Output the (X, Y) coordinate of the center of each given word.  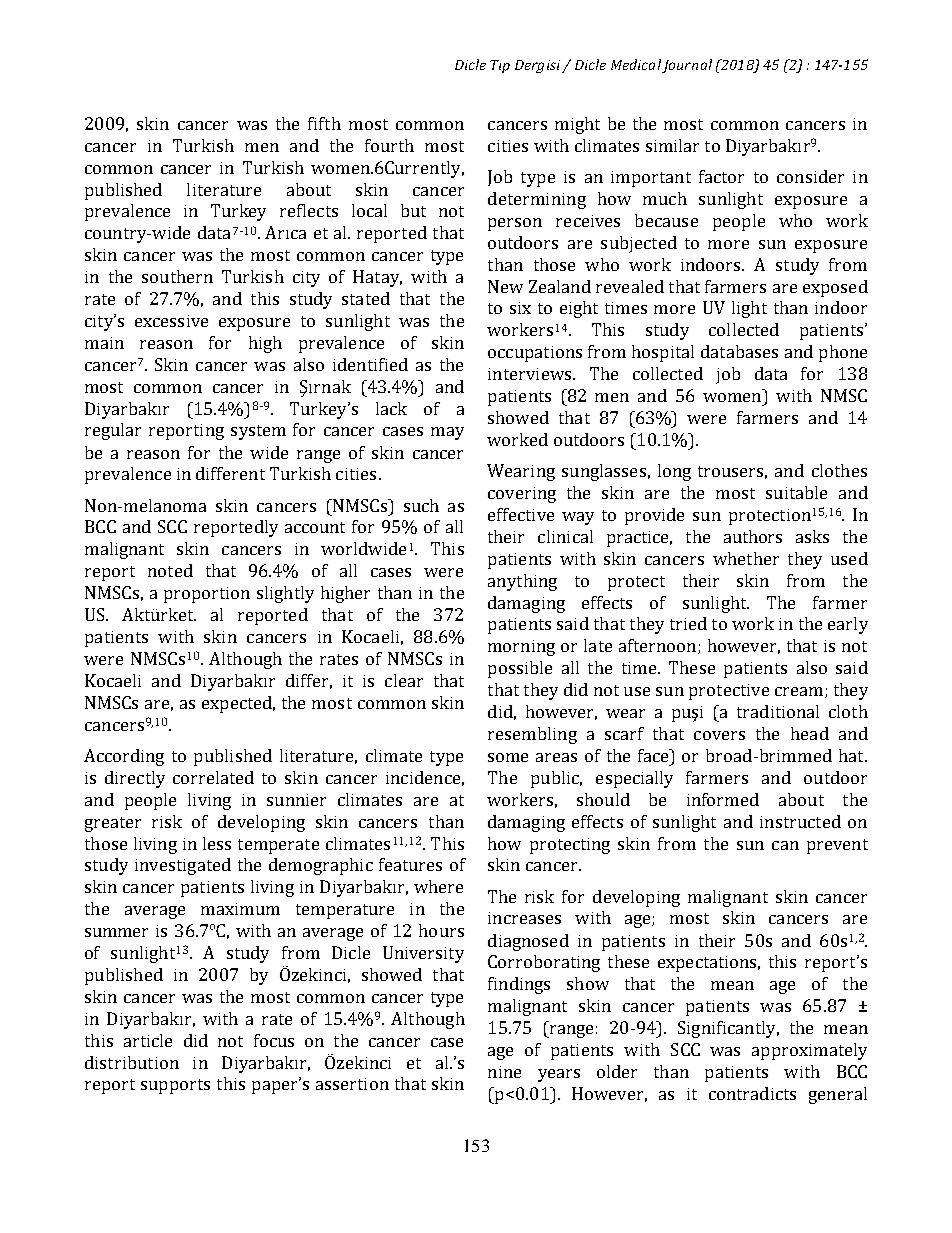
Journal (687, 66)
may (447, 433)
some (508, 757)
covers (719, 735)
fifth (324, 123)
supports (175, 1086)
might (577, 125)
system (258, 432)
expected (238, 704)
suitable (796, 492)
